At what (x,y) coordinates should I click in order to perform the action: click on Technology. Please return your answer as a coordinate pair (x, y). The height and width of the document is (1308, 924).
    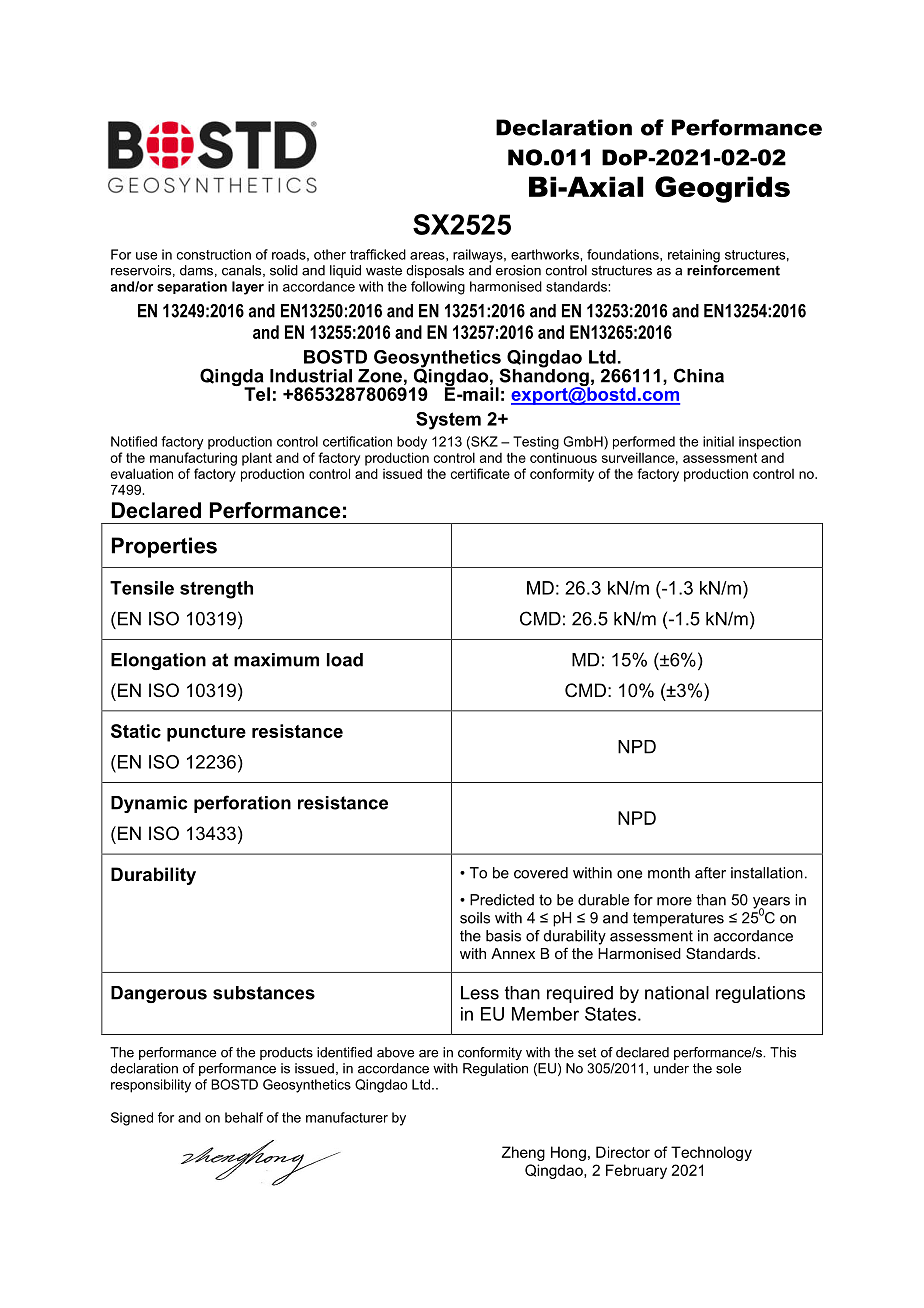
    Looking at the image, I should click on (711, 1153).
